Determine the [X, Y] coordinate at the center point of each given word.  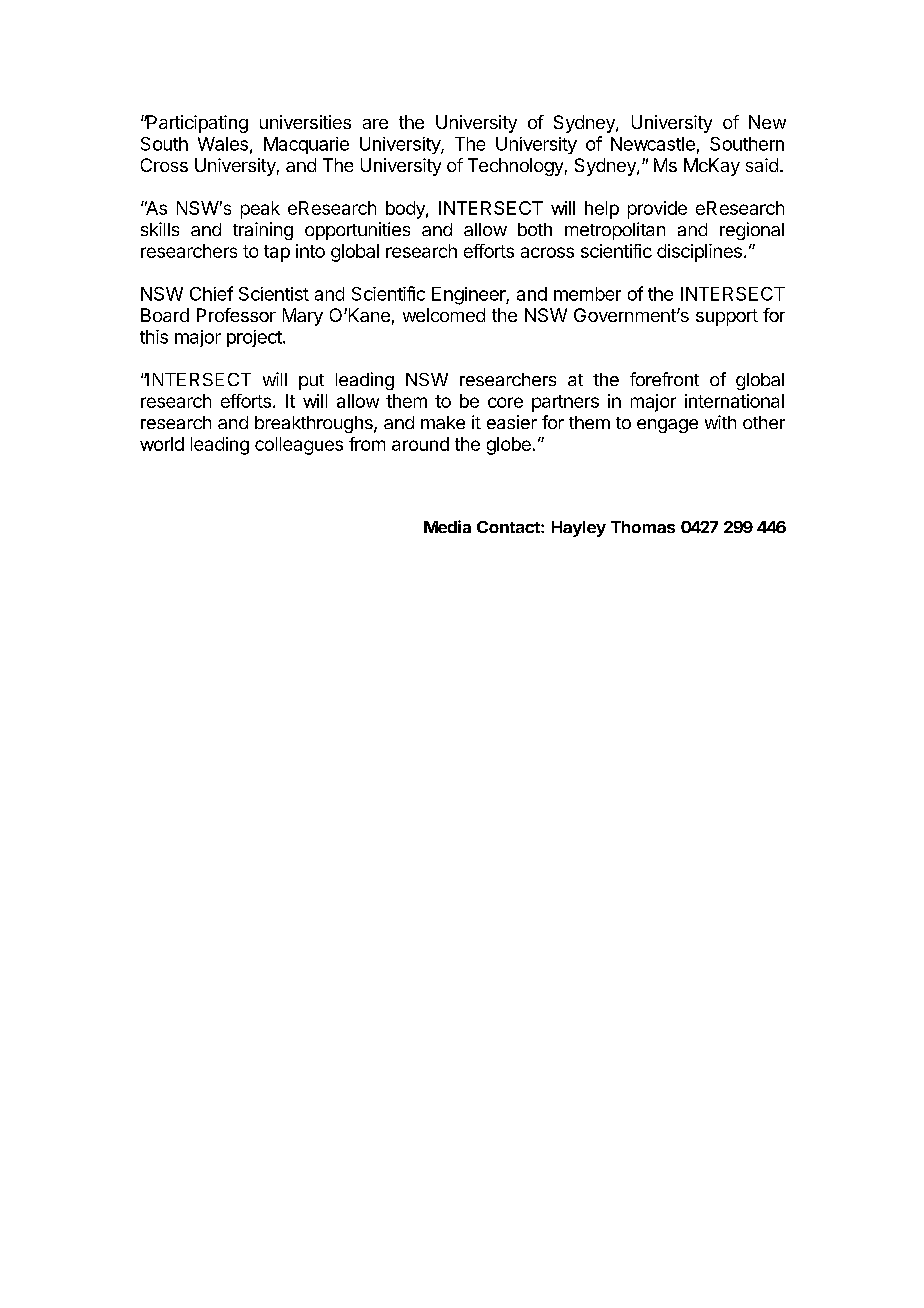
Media [447, 526]
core [505, 402]
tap [277, 253]
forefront [664, 379]
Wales [223, 144]
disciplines [699, 253]
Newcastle [653, 144]
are [375, 124]
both [535, 229]
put [311, 382]
